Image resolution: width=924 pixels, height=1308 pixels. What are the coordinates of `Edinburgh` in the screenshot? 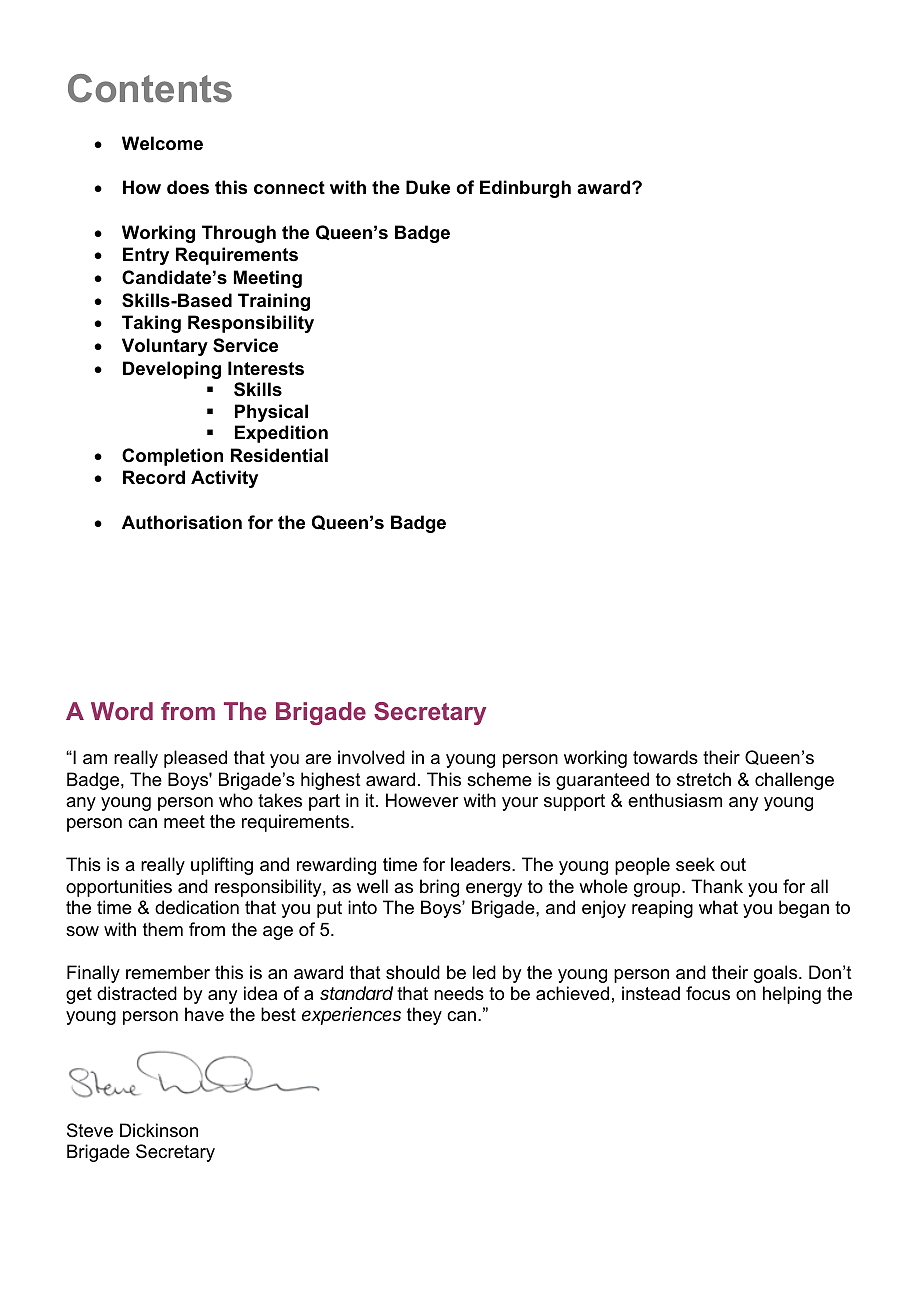 It's located at (525, 189).
